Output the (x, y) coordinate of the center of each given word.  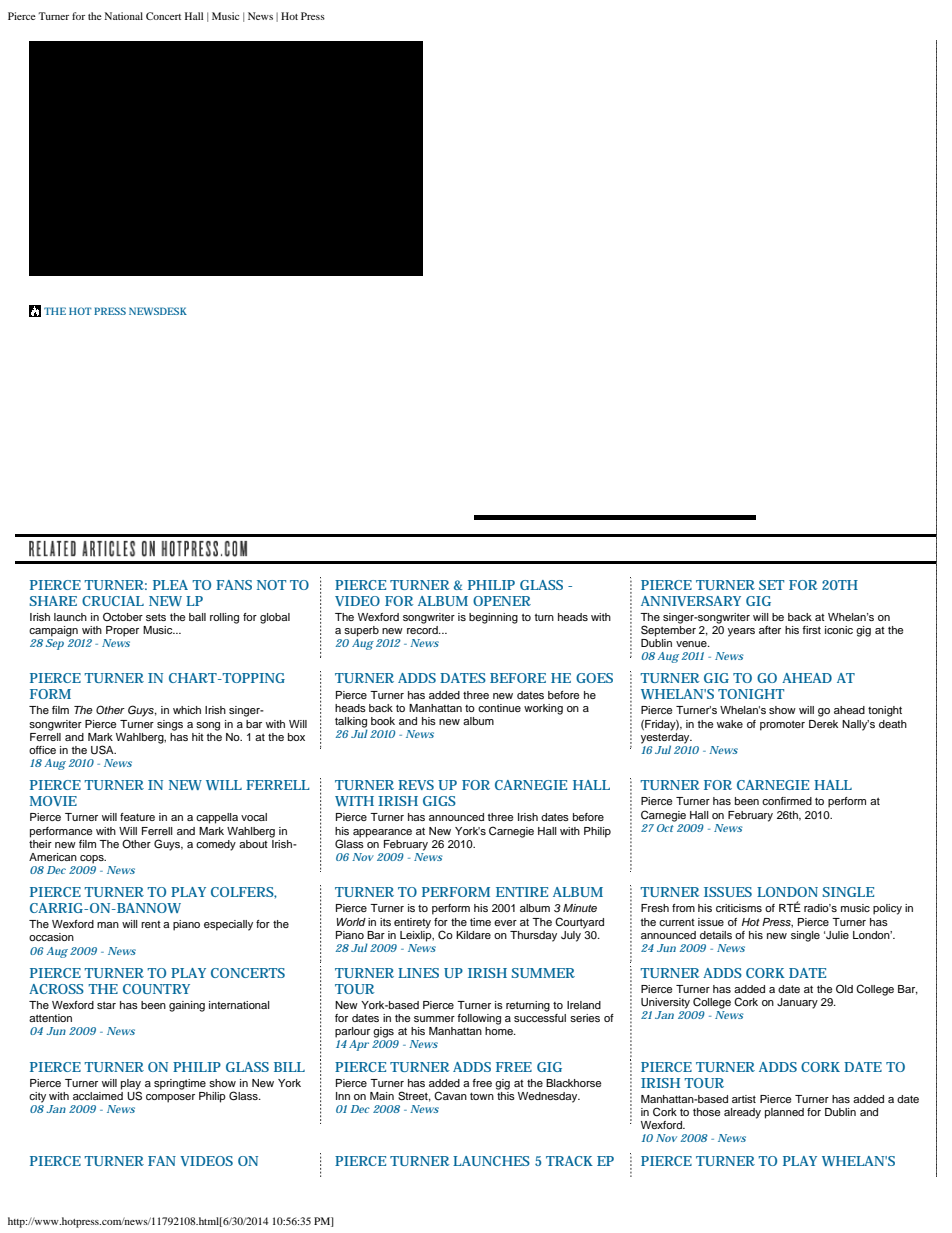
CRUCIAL (113, 601)
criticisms (739, 908)
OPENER (502, 601)
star (106, 1005)
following (479, 1019)
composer (170, 1098)
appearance (382, 833)
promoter (782, 725)
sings (170, 725)
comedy (216, 845)
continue (499, 708)
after (770, 630)
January (797, 1003)
